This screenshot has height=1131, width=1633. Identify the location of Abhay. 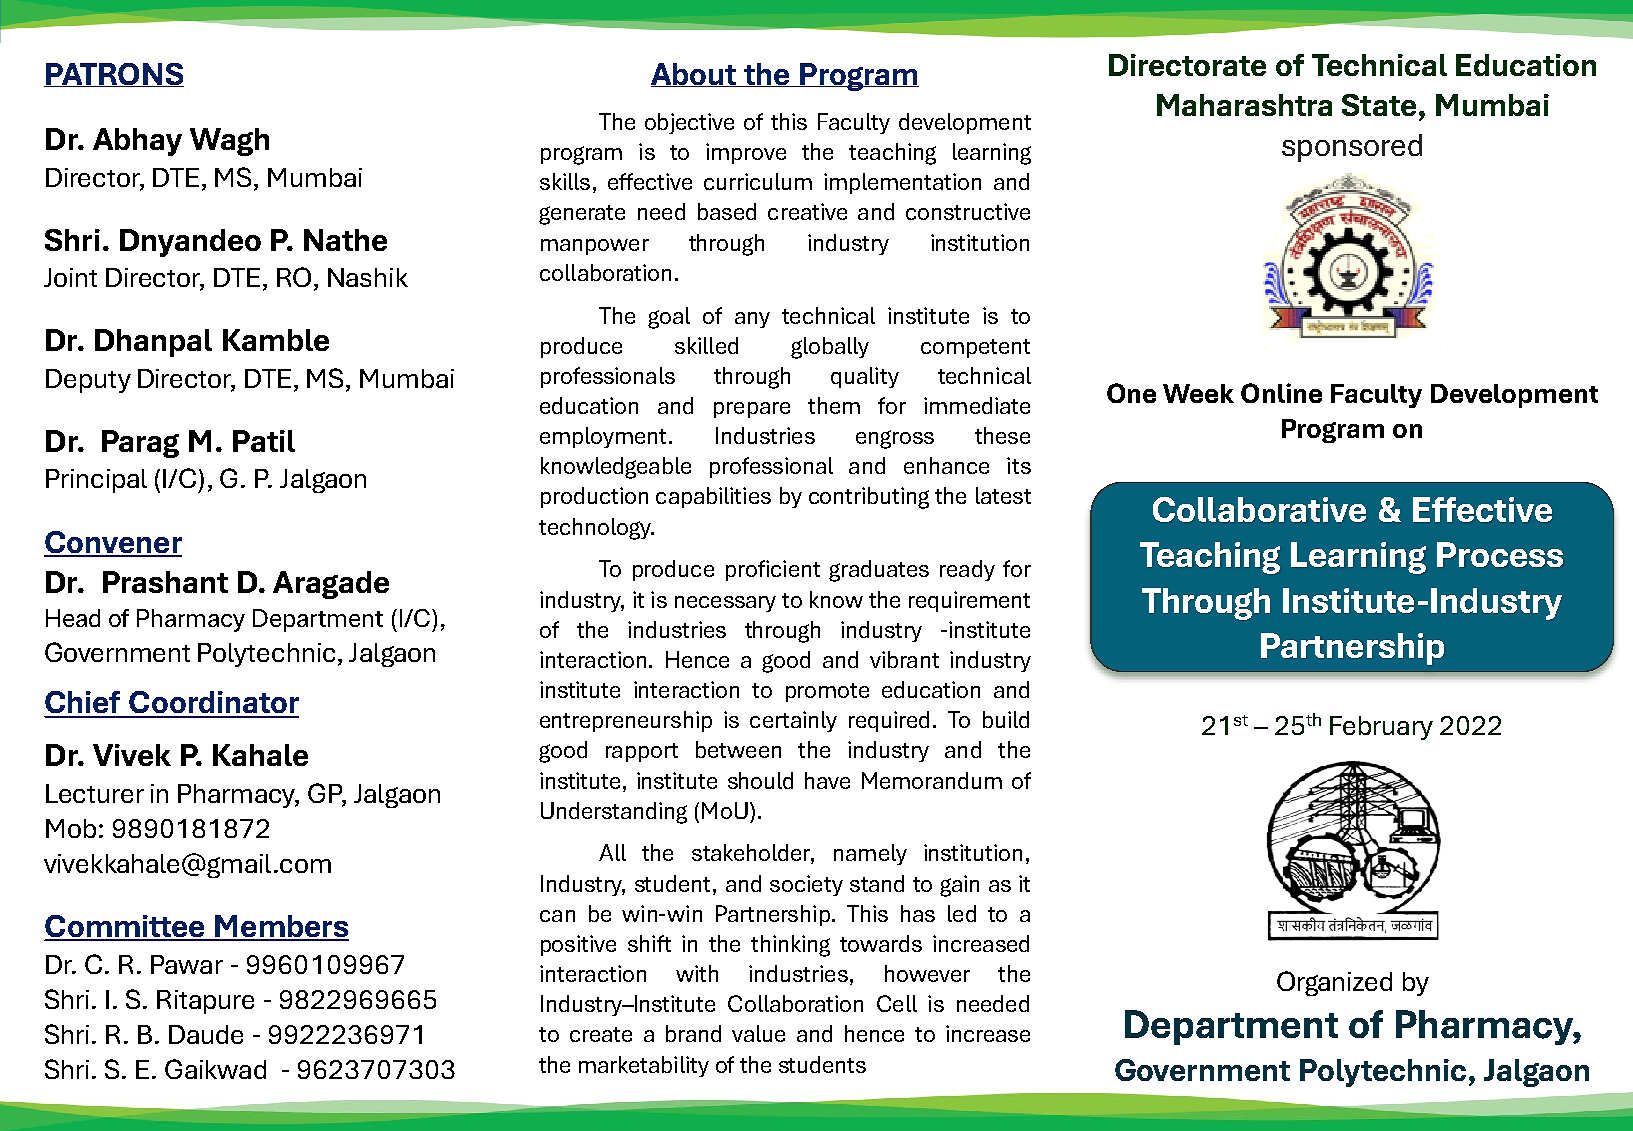
(137, 142).
